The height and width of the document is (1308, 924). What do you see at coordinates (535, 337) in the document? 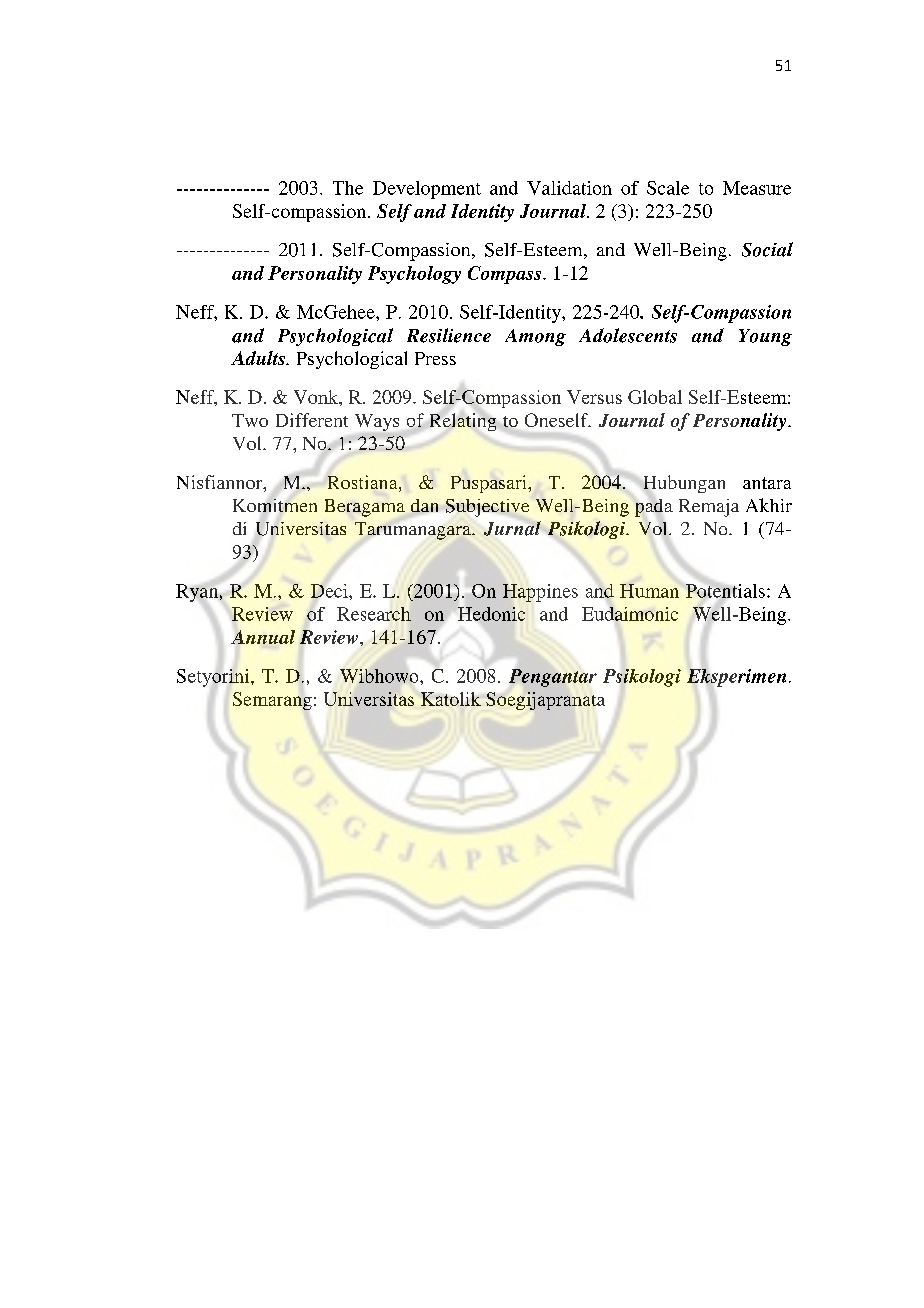
I see `Among` at bounding box center [535, 337].
